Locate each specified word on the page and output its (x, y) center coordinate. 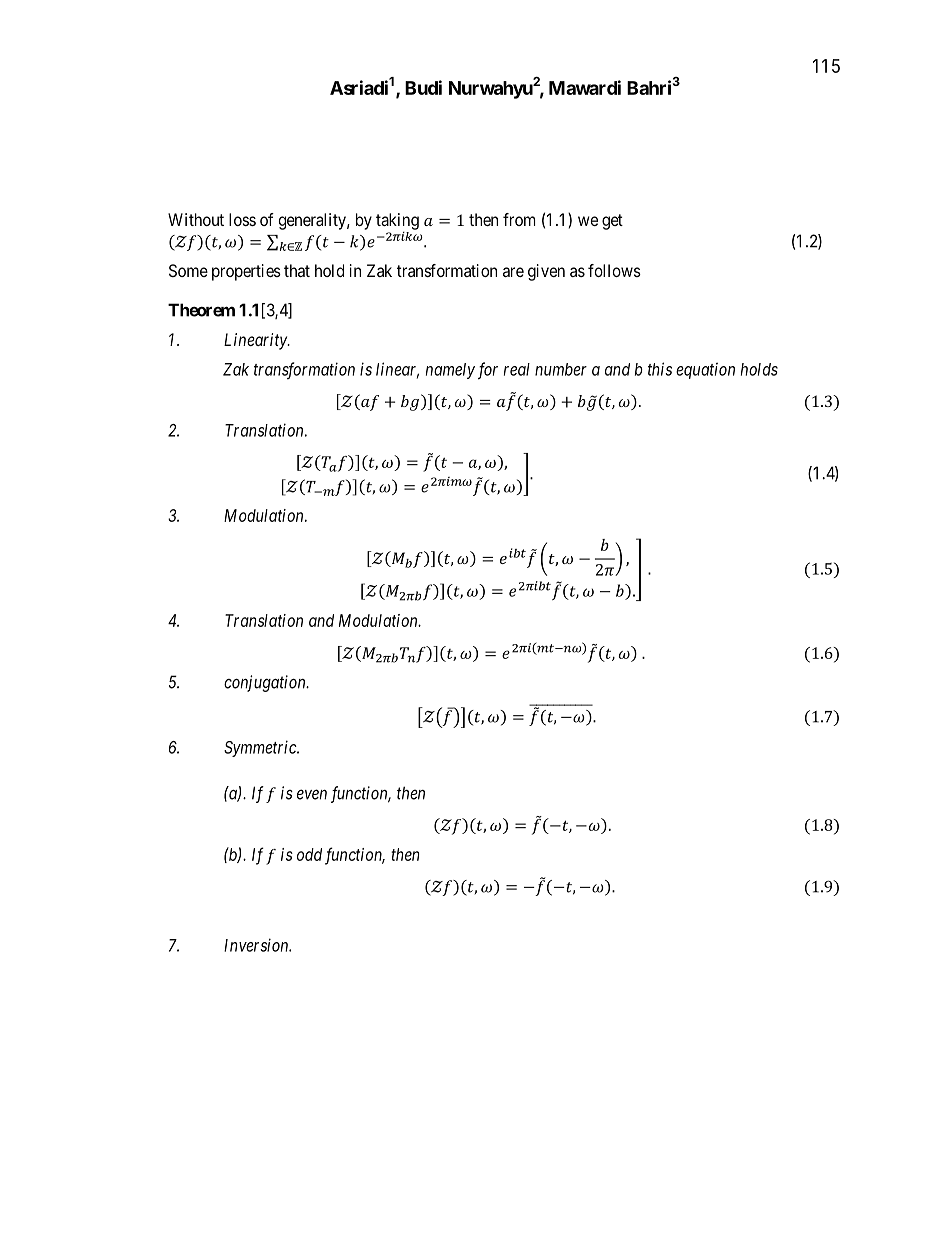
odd (309, 854)
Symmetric (261, 748)
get (612, 222)
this (660, 369)
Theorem (201, 310)
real (517, 369)
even (312, 794)
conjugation (266, 683)
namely (450, 371)
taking (397, 221)
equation (705, 370)
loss (242, 219)
